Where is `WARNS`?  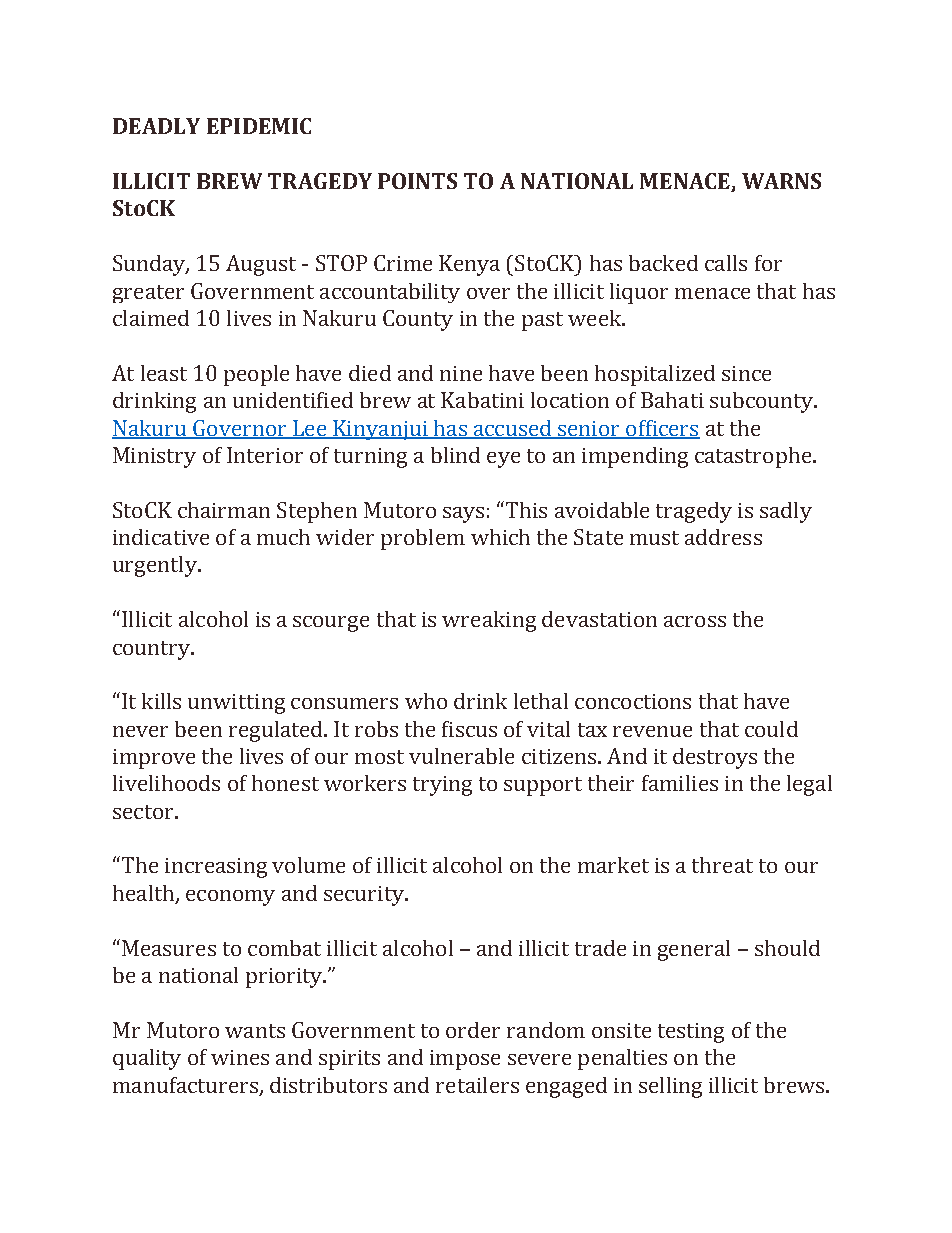 WARNS is located at coordinates (781, 181).
